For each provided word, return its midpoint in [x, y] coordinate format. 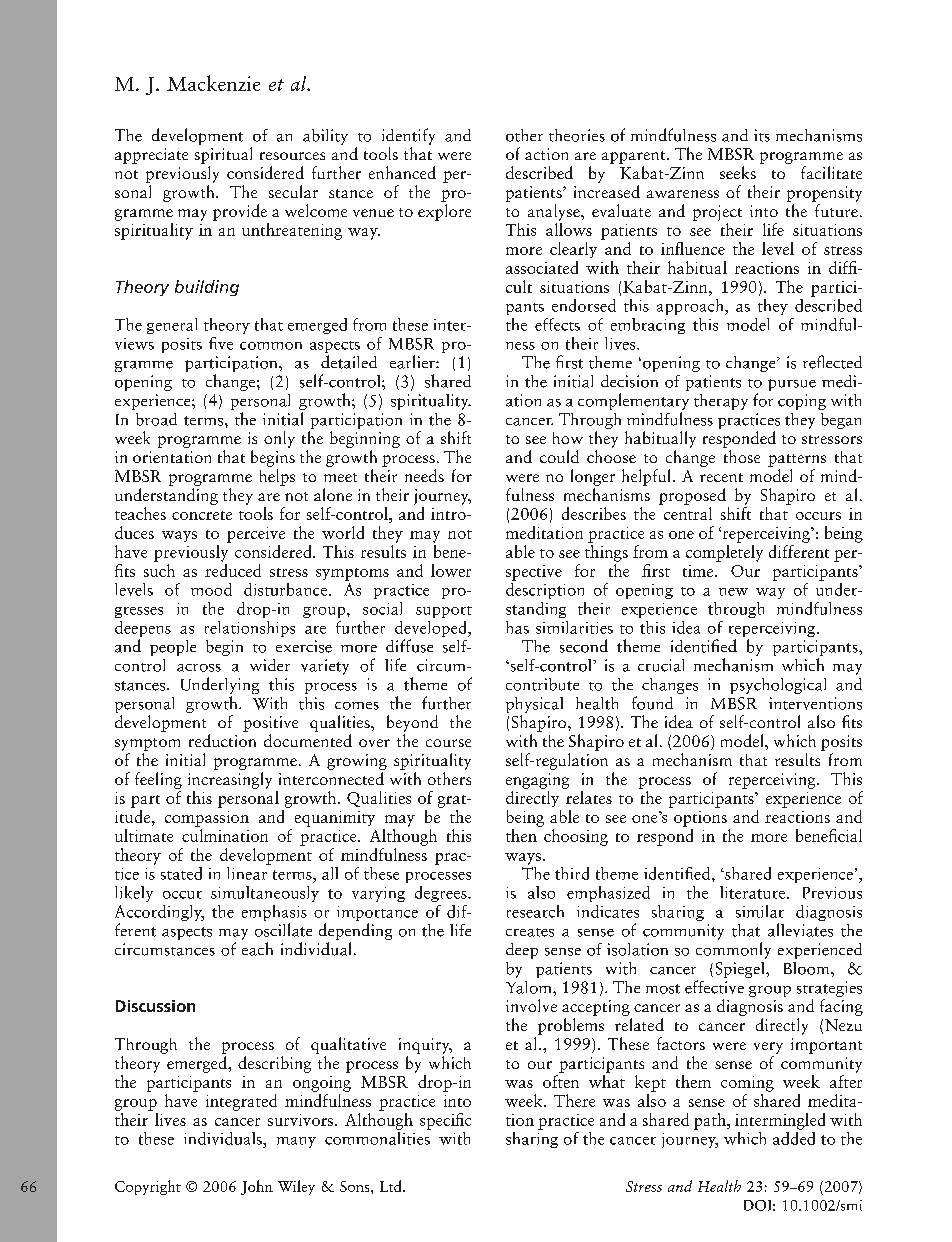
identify [408, 136]
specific [445, 1121]
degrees [442, 894]
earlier [413, 362]
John [257, 1187]
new [733, 592]
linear [248, 872]
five [221, 343]
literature [754, 892]
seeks [738, 172]
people [173, 648]
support [444, 612]
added [794, 1137]
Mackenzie [213, 83]
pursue [792, 385]
